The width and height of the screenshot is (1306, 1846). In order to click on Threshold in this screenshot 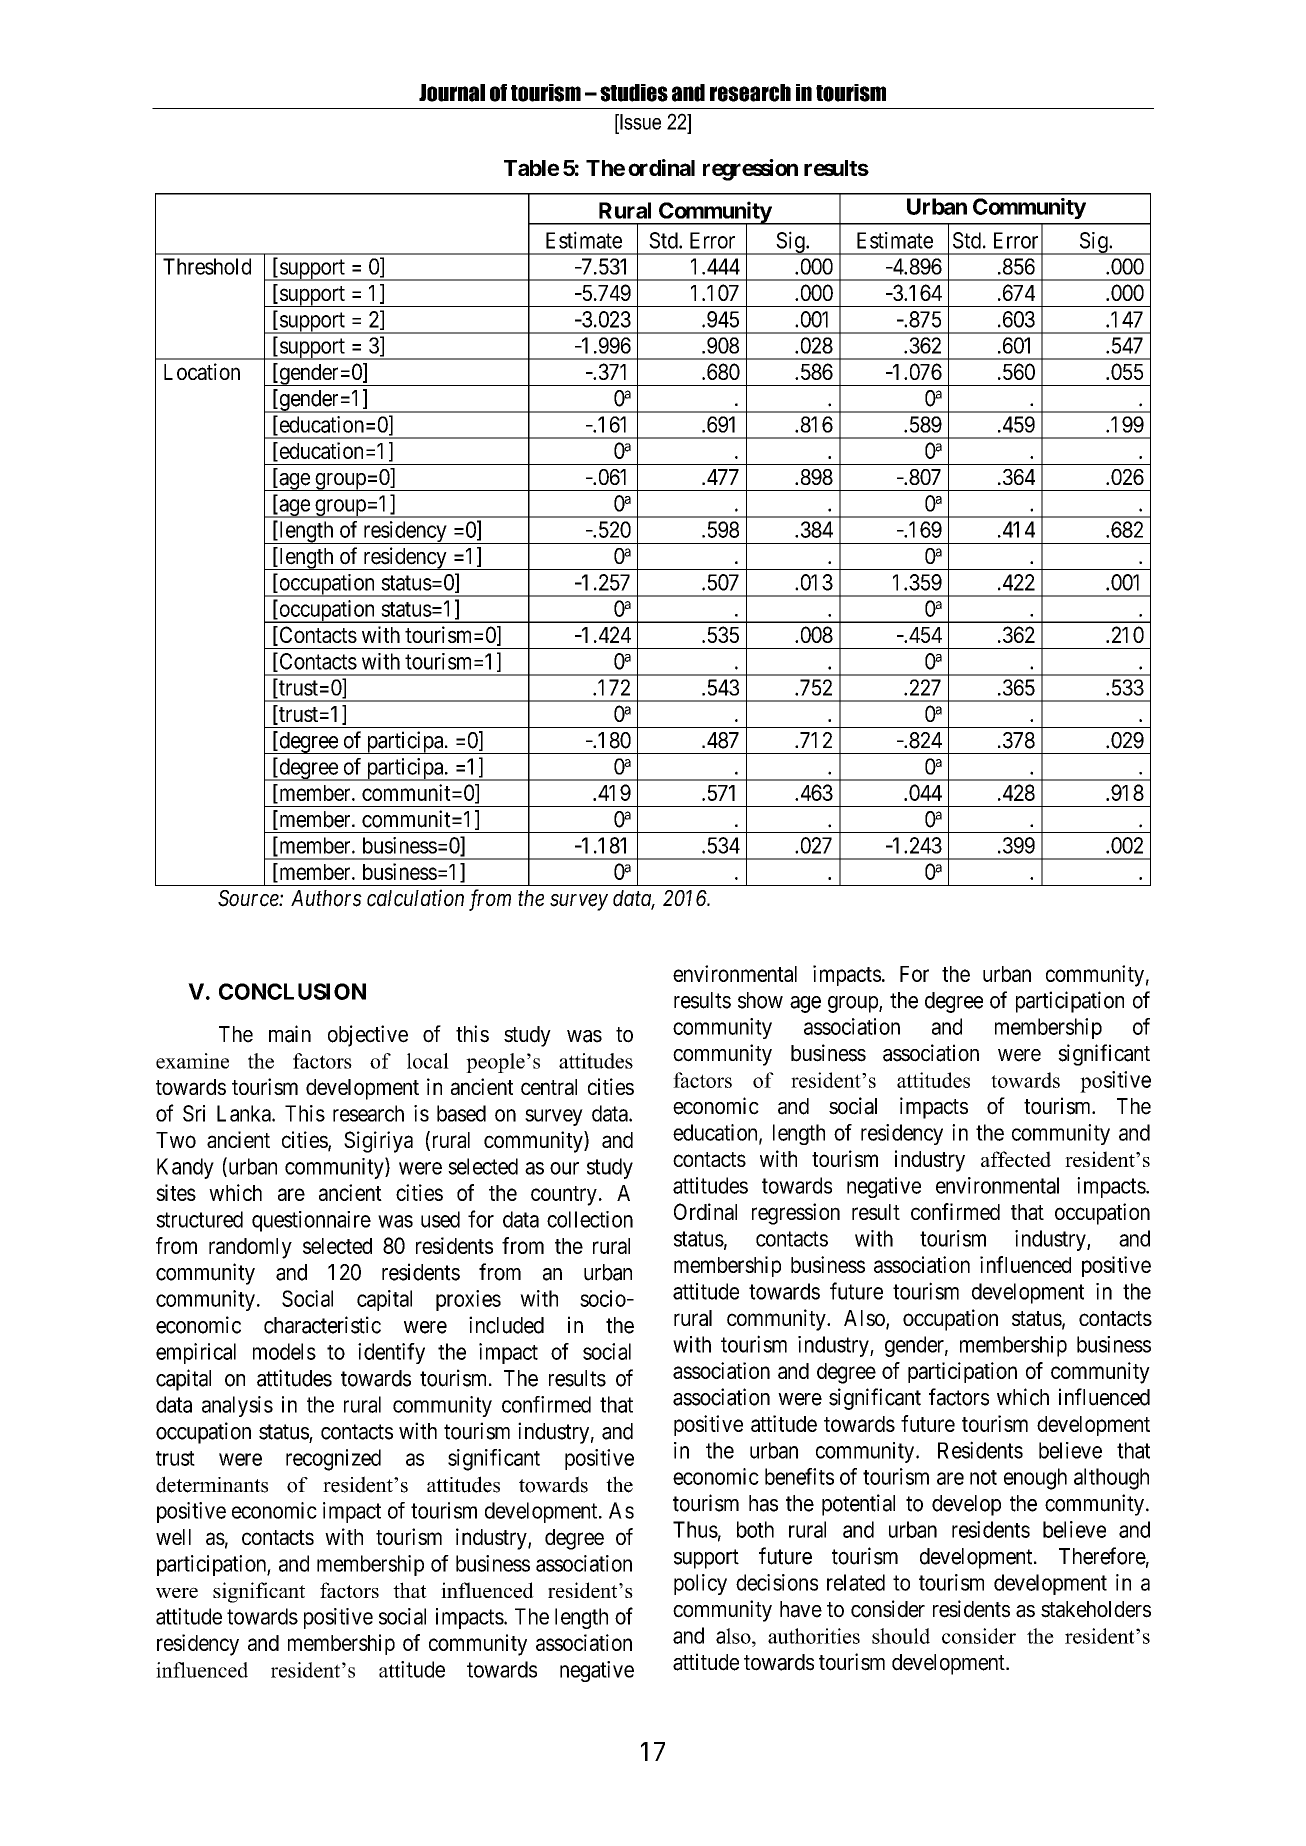, I will do `click(207, 266)`.
